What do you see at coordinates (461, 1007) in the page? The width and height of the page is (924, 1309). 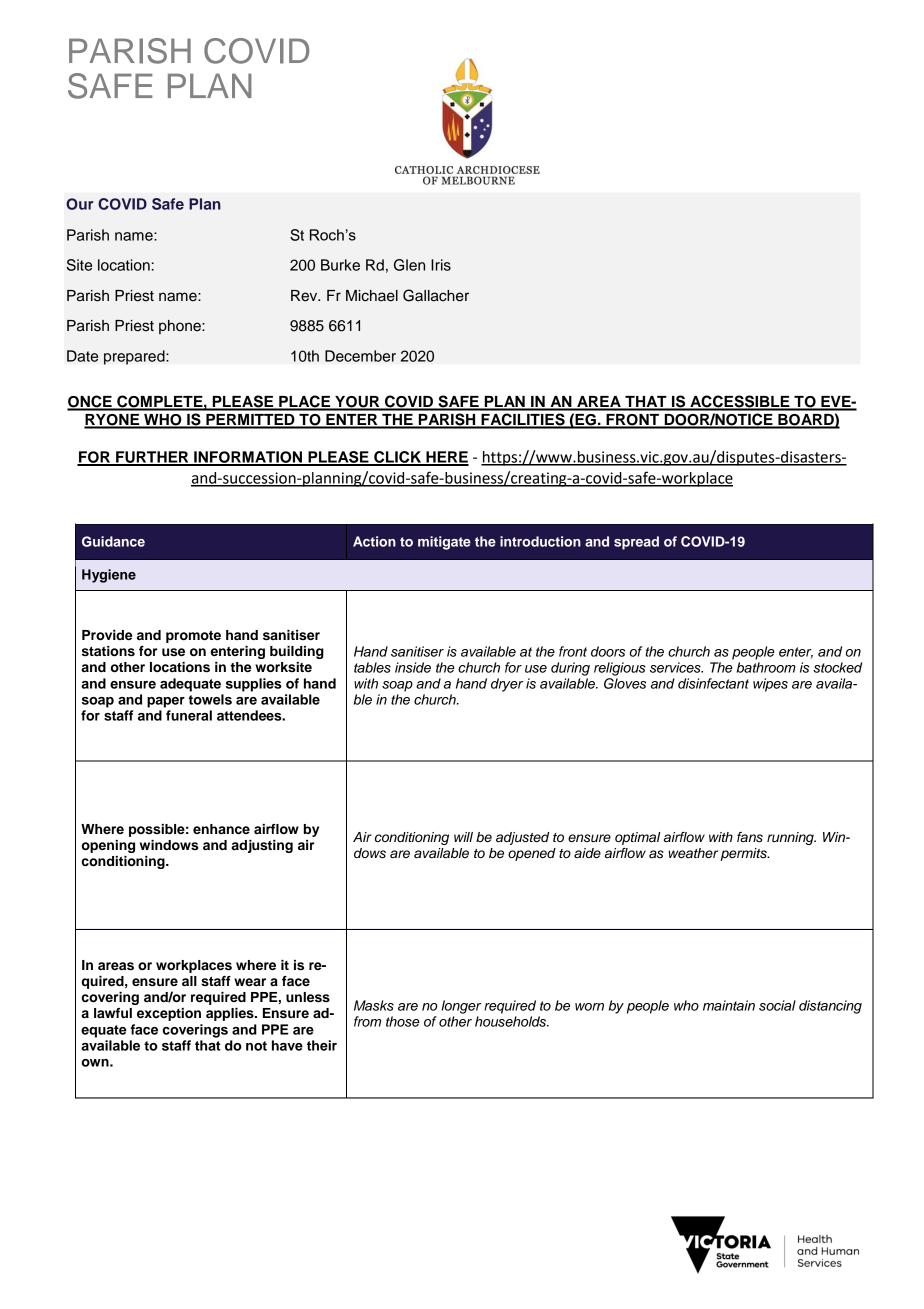 I see `longer` at bounding box center [461, 1007].
